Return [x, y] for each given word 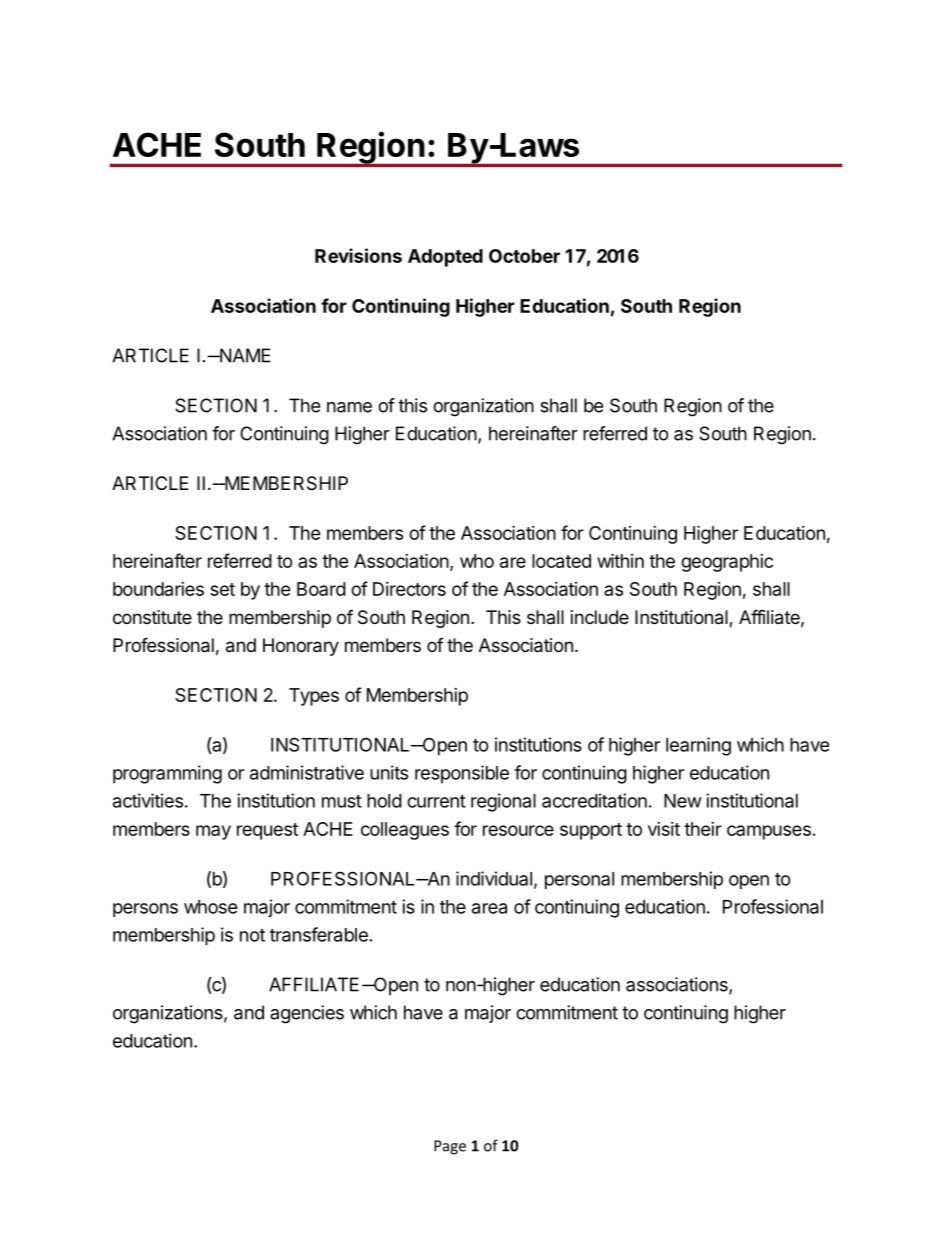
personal [579, 880]
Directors [409, 589]
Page [450, 1147]
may [213, 832]
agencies [307, 1014]
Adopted [445, 258]
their [703, 829]
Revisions [358, 255]
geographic [727, 563]
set [222, 589]
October [524, 256]
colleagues [405, 831]
